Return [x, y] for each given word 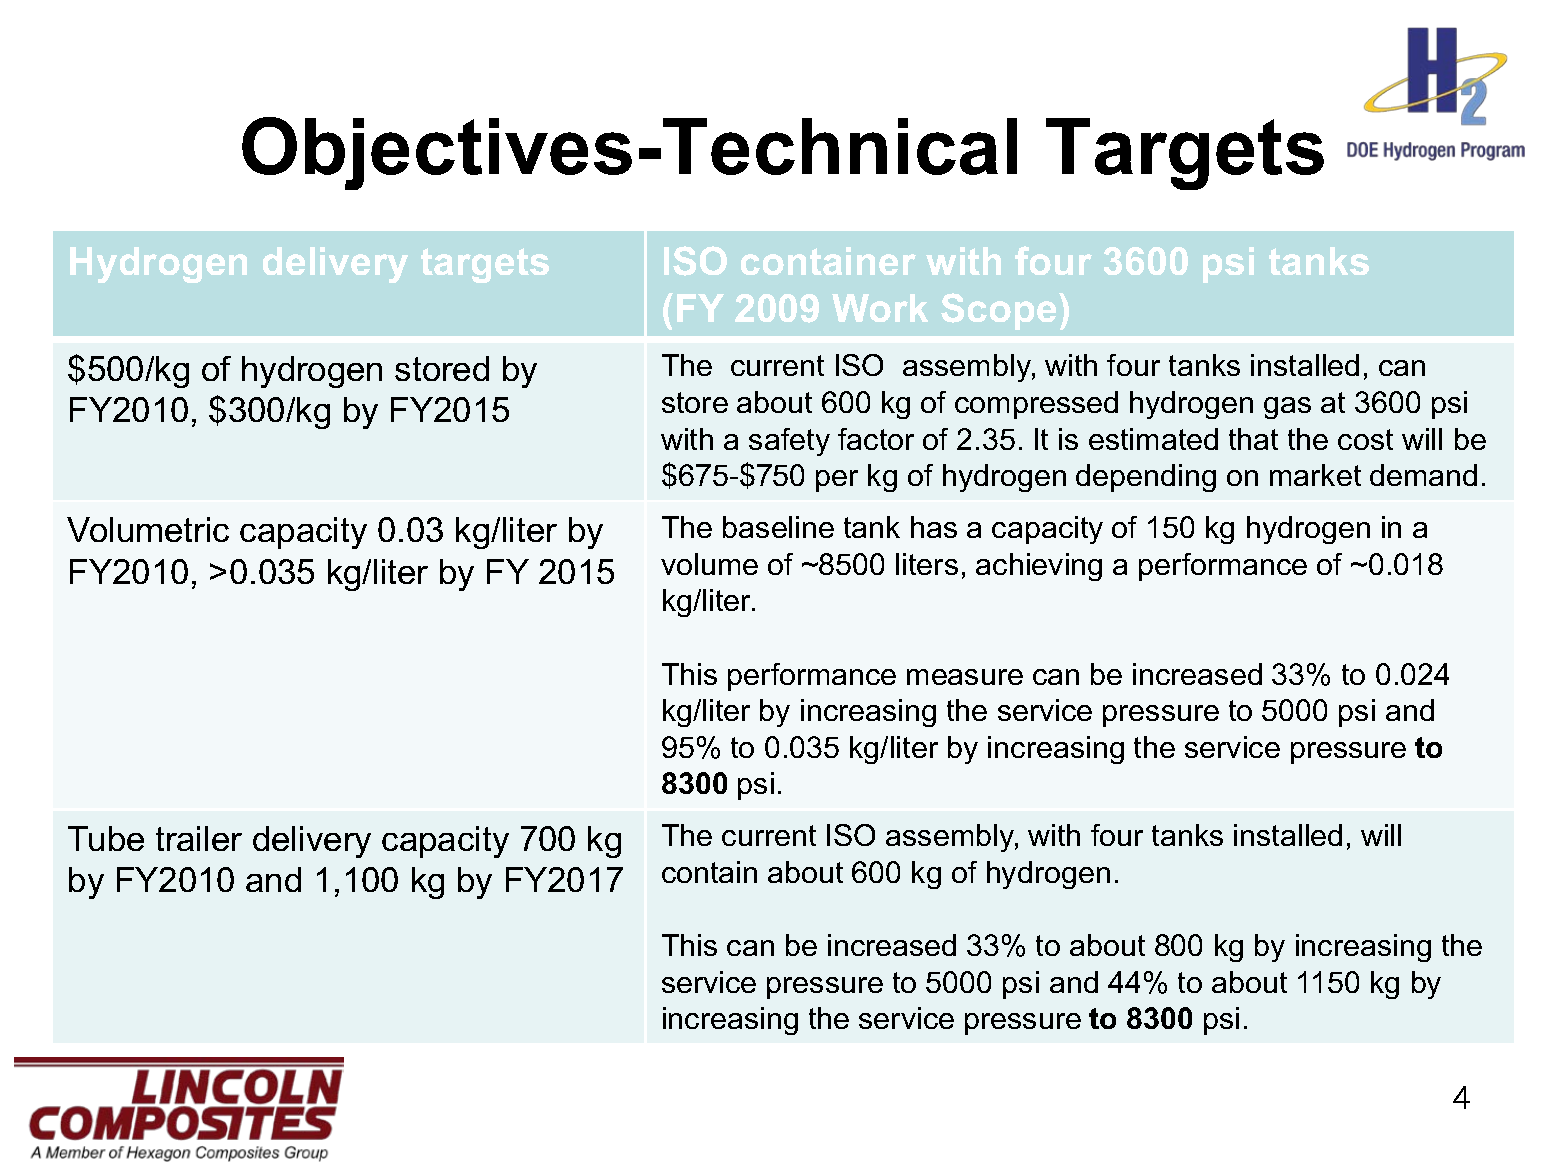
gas [1287, 408]
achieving [1039, 567]
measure [965, 677]
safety [789, 442]
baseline [778, 527]
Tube [106, 838]
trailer [199, 838]
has [934, 527]
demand [1423, 475]
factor [876, 439]
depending [1146, 478]
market [1315, 475]
